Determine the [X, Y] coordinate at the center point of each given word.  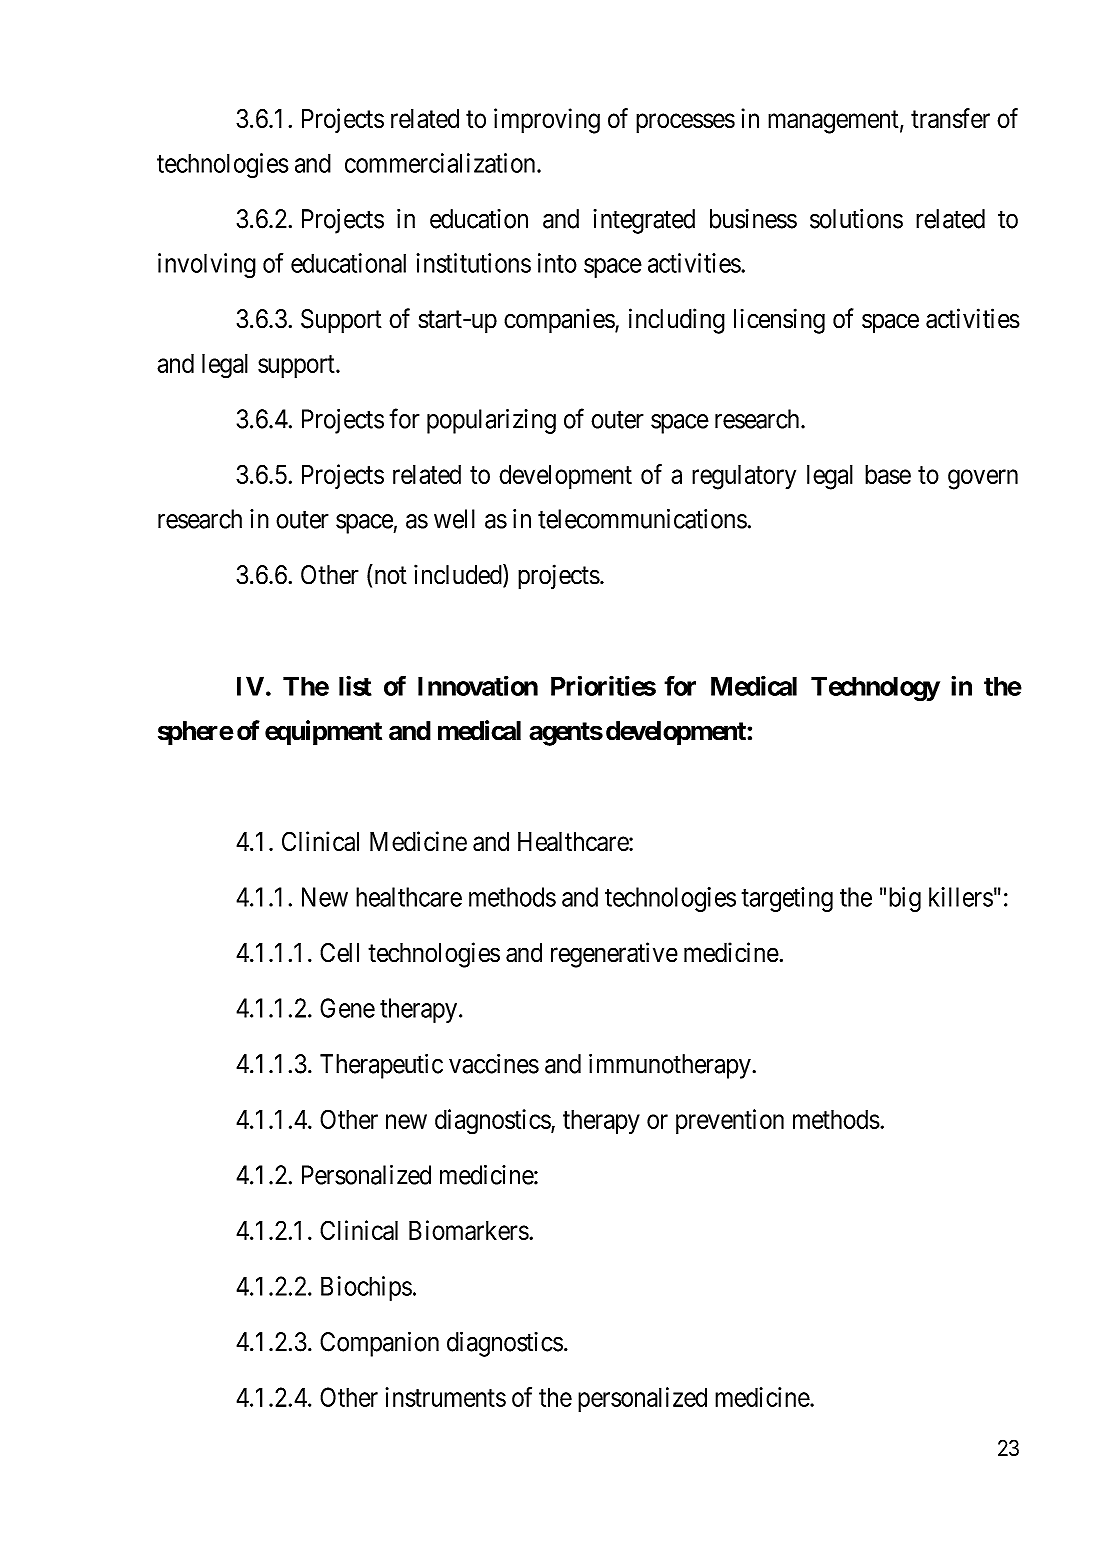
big [905, 899]
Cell [339, 953]
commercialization [441, 163]
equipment [323, 733]
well [454, 519]
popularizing [491, 421]
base [888, 474]
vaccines [494, 1064]
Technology [875, 689]
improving [547, 121]
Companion [379, 1344]
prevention [730, 1121]
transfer [950, 118]
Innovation [478, 685]
